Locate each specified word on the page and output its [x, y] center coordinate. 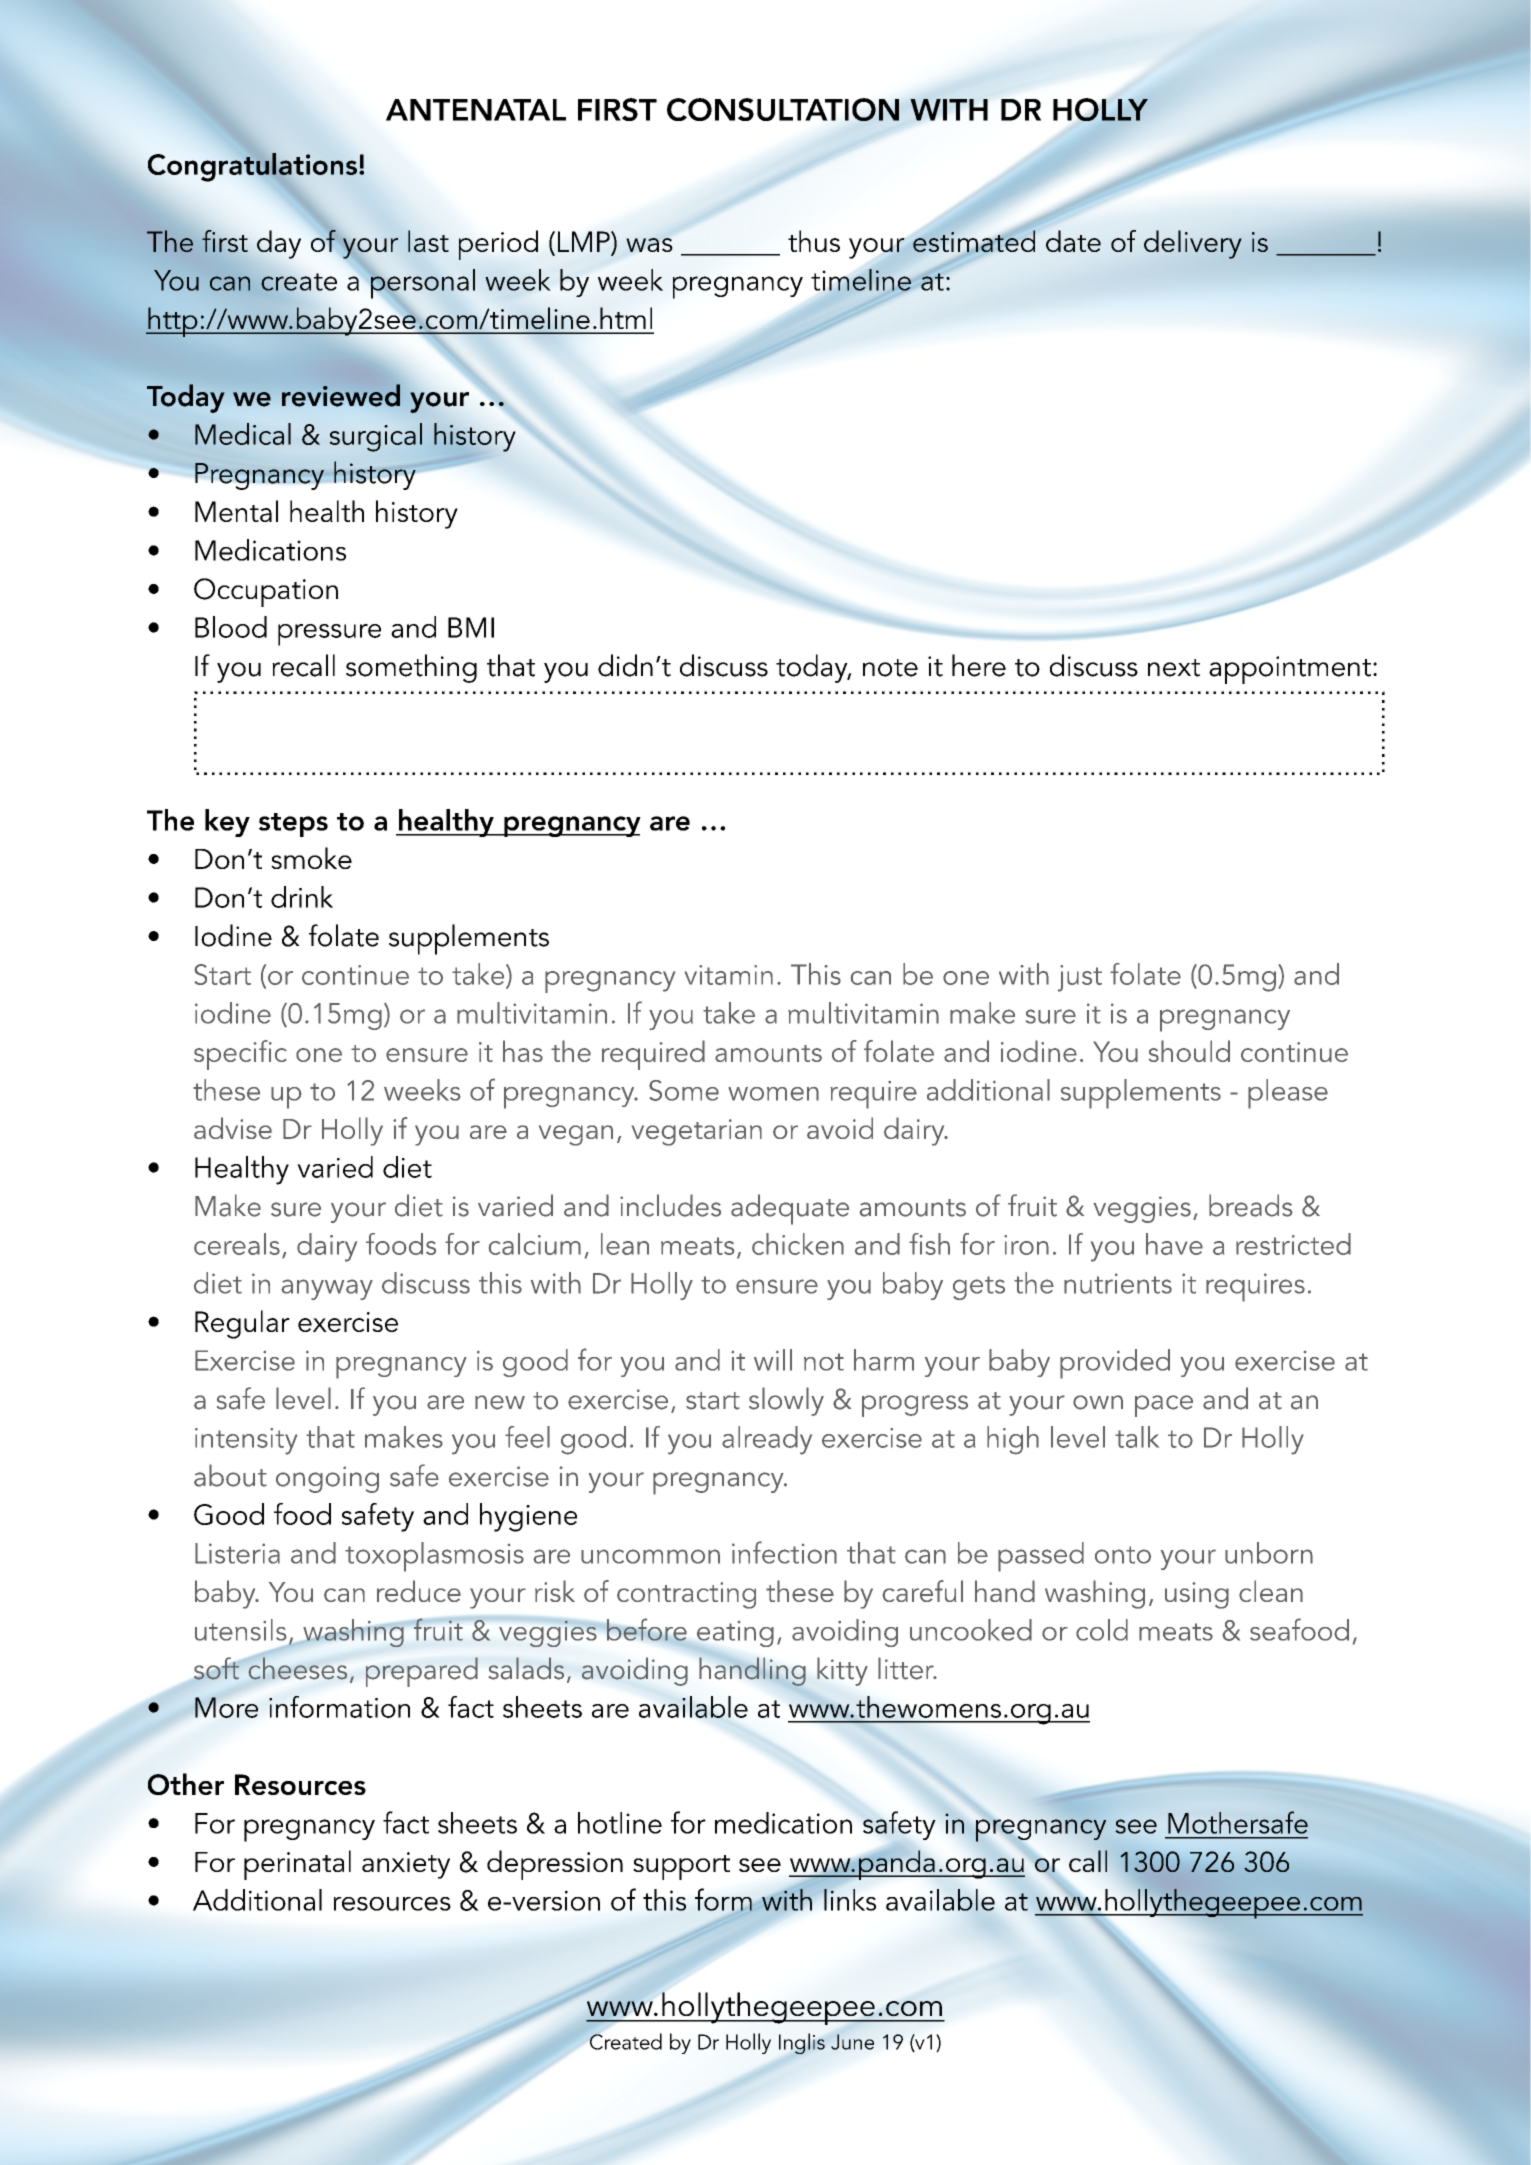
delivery [1193, 244]
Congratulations [252, 167]
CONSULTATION [783, 109]
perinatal [297, 1865]
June [852, 2042]
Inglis [802, 2043]
